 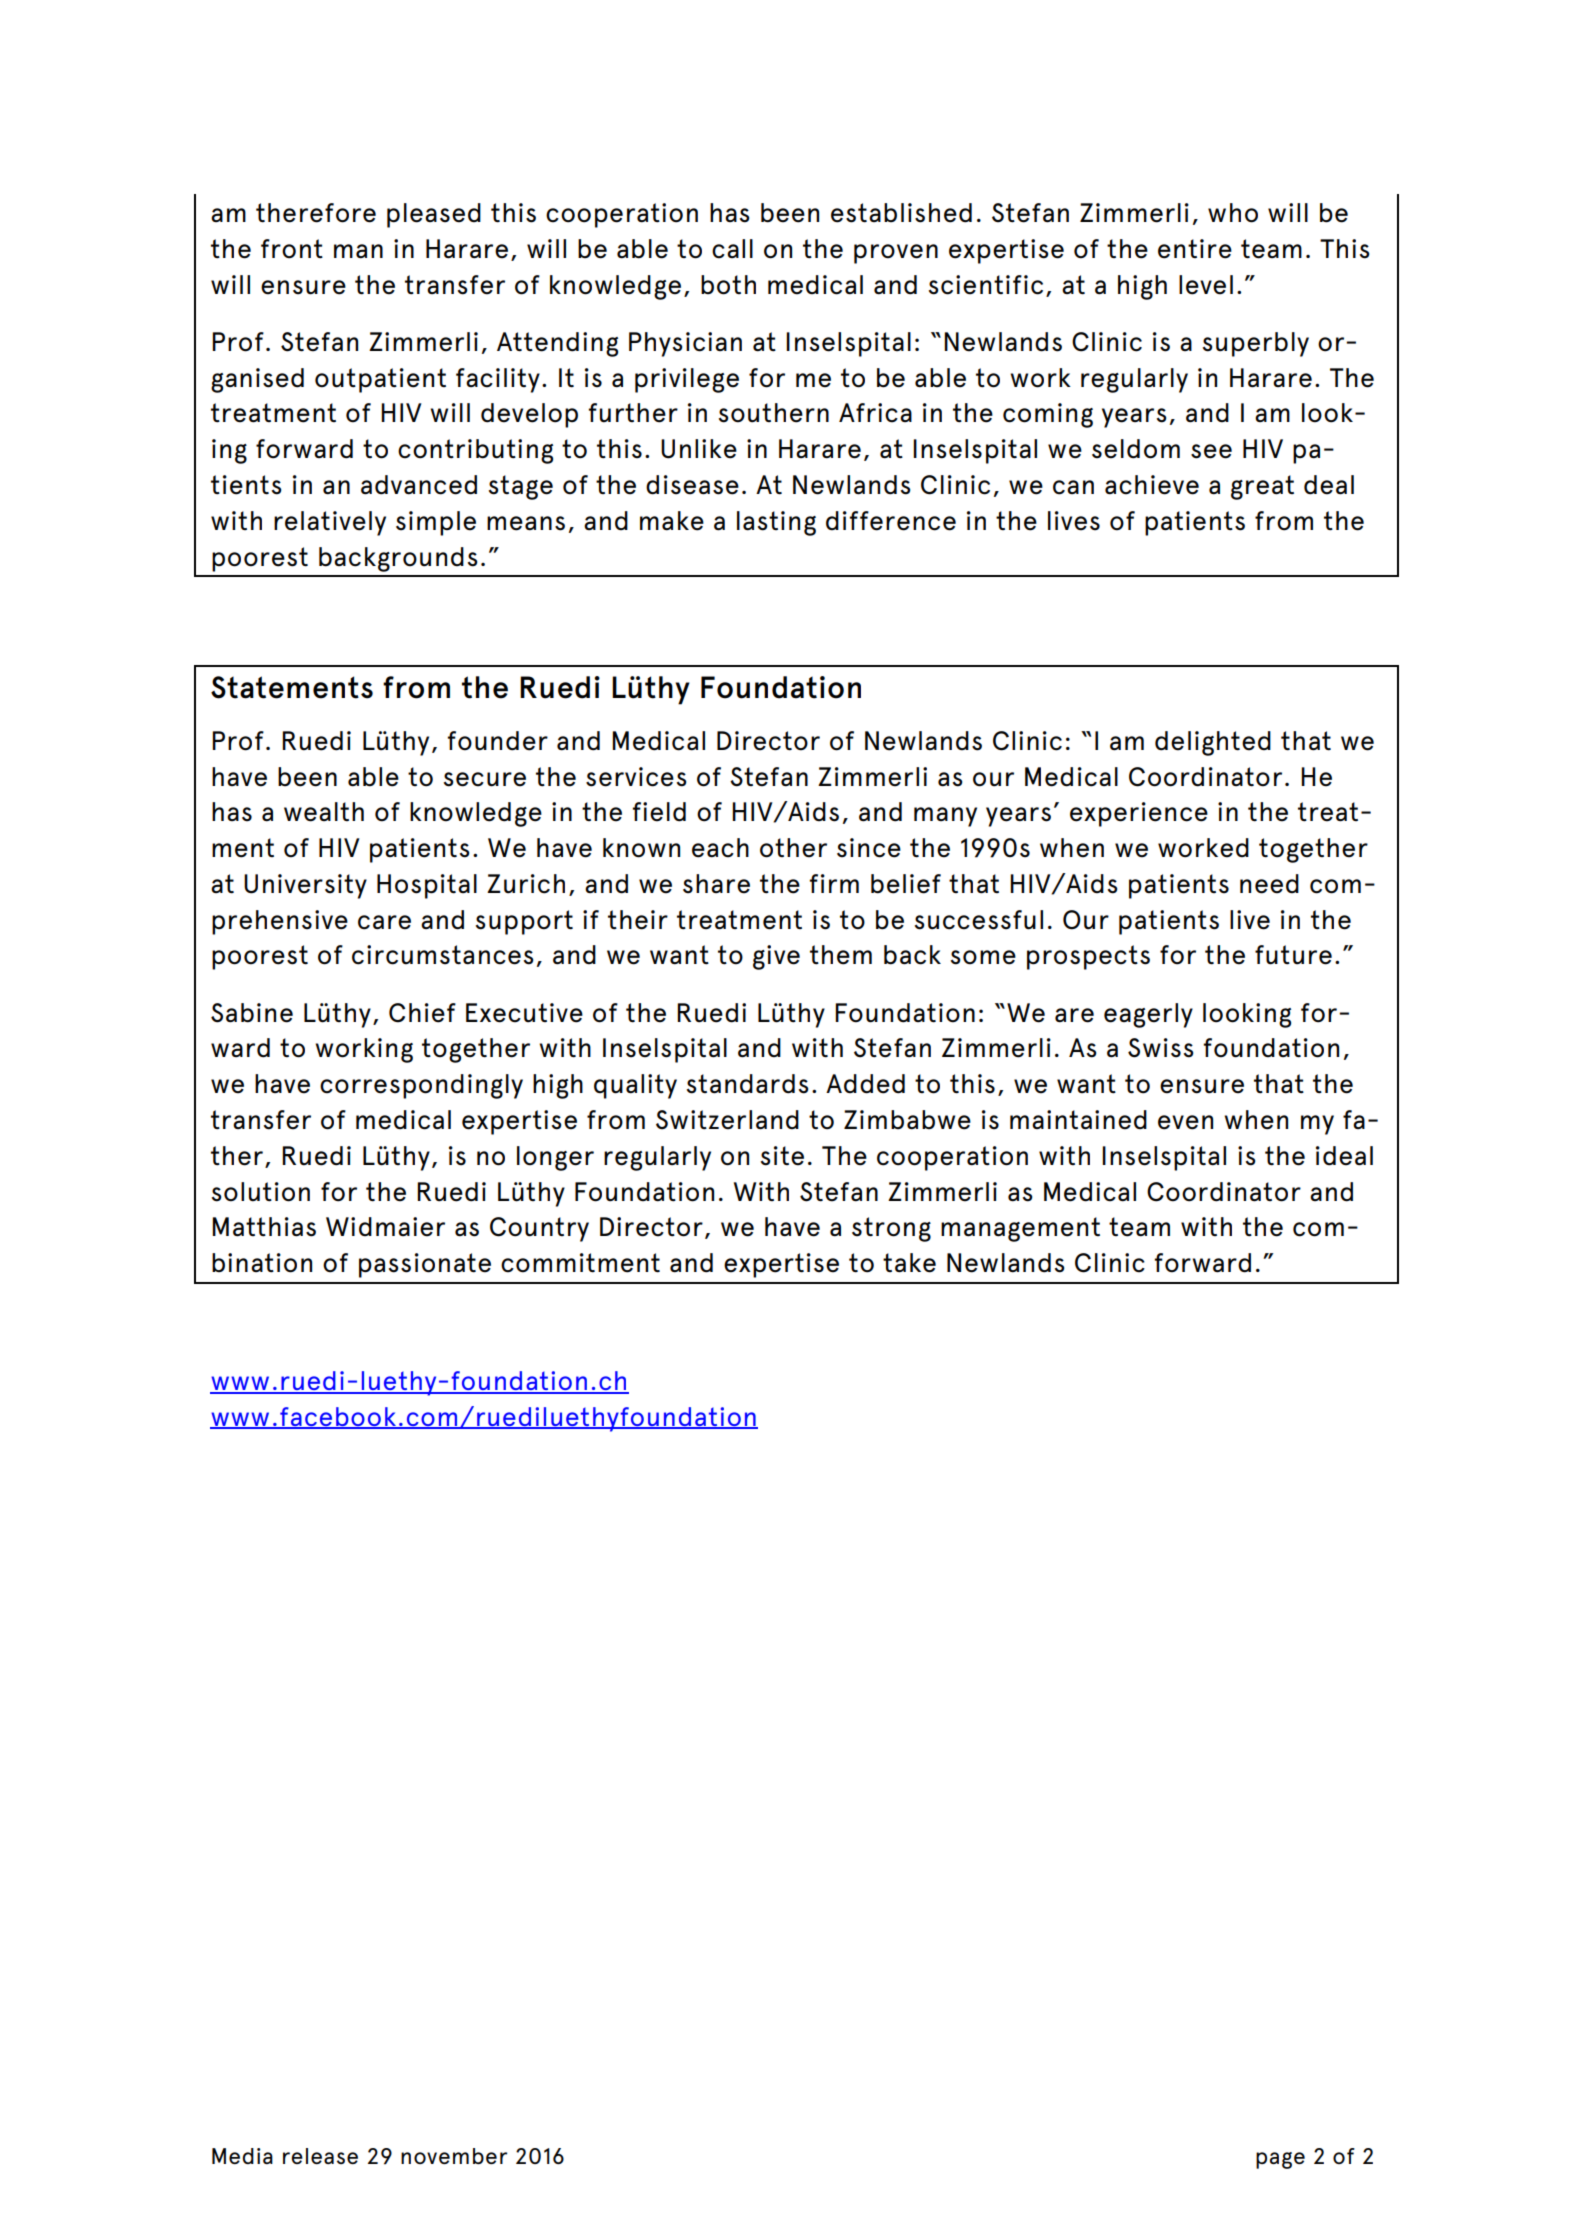 What do you see at coordinates (891, 1229) in the screenshot?
I see `strong` at bounding box center [891, 1229].
